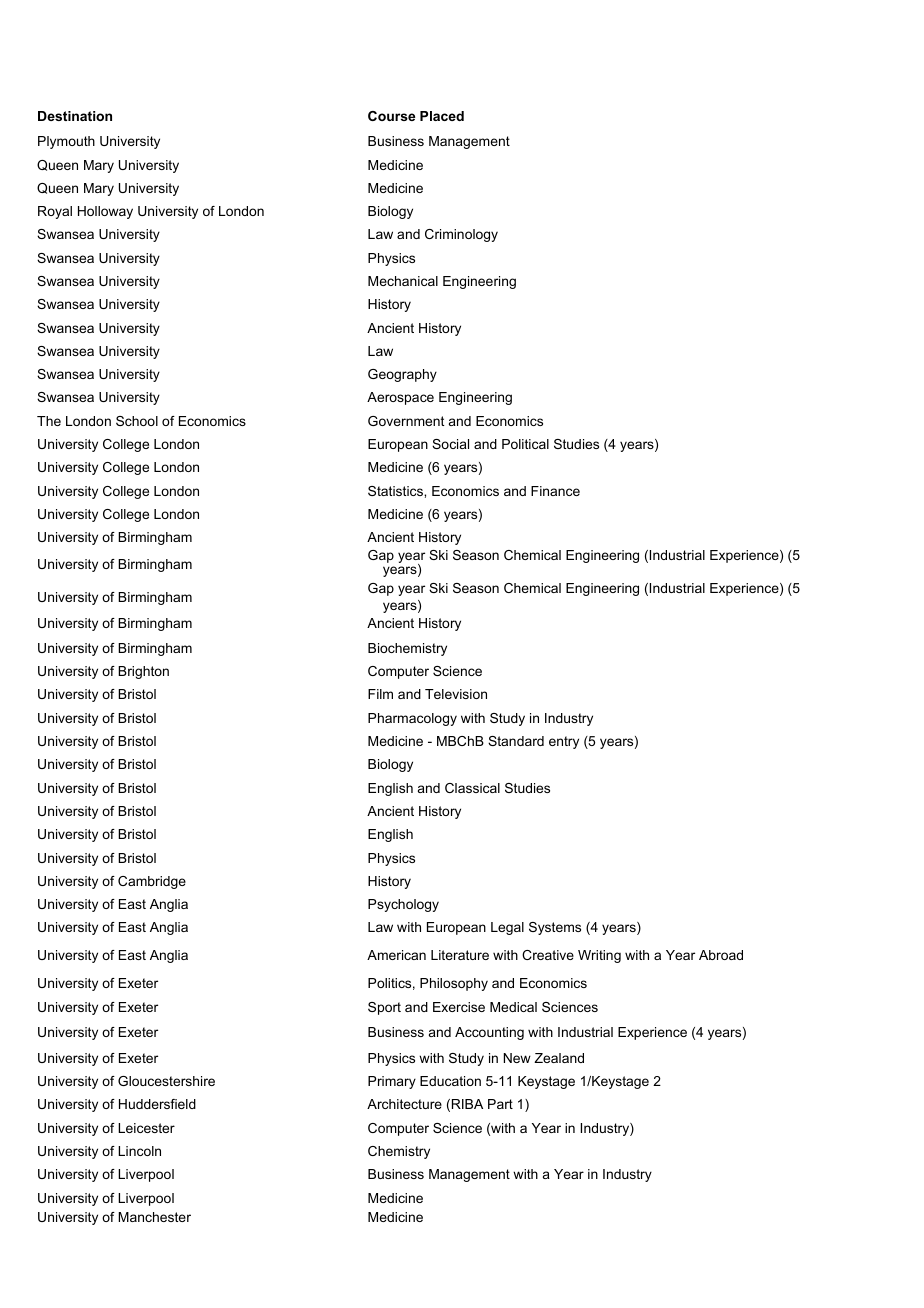 The height and width of the page is (1308, 924). What do you see at coordinates (152, 882) in the page?
I see `Cambridge` at bounding box center [152, 882].
